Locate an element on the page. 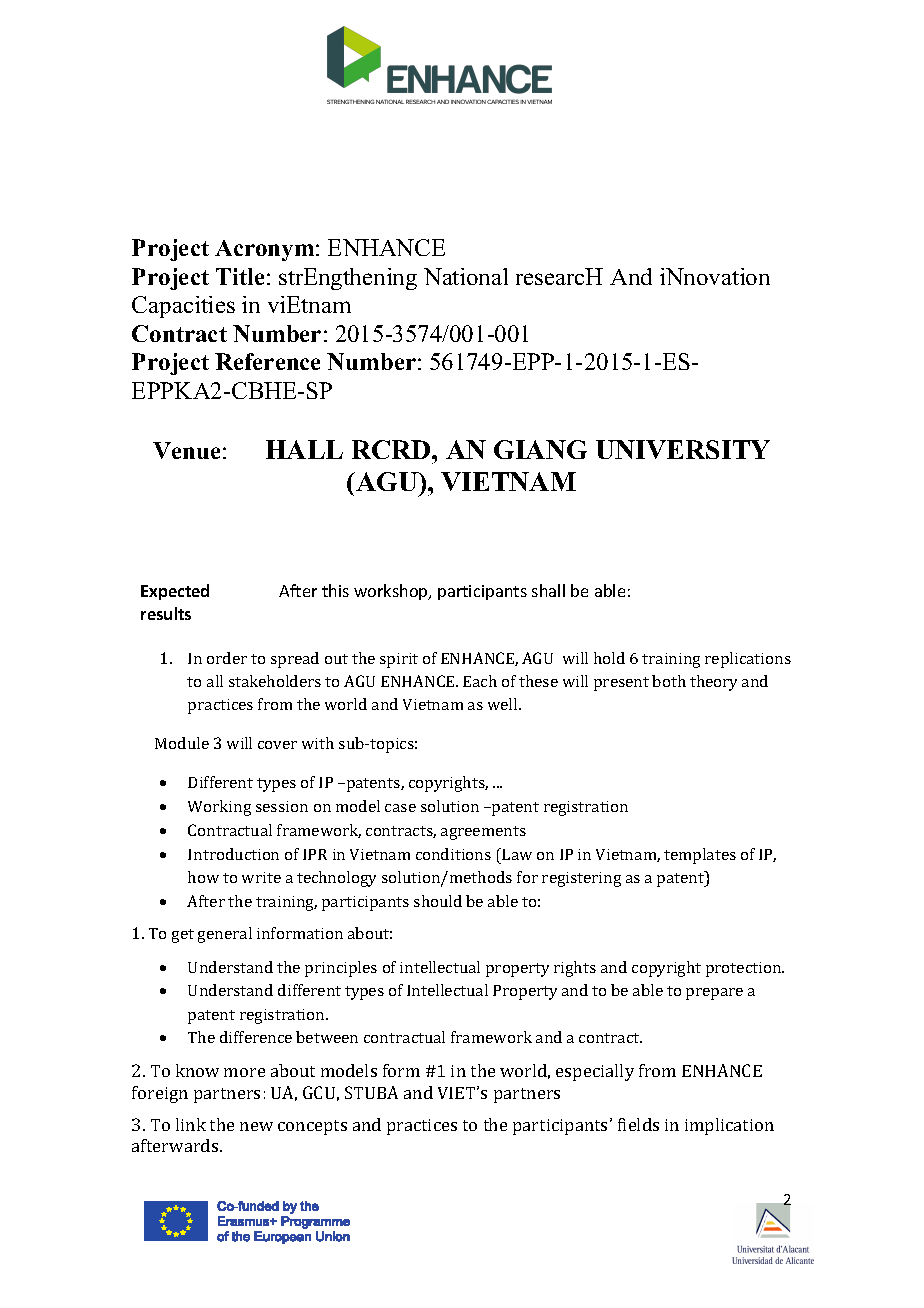 The height and width of the page is (1308, 924). Each is located at coordinates (480, 681).
